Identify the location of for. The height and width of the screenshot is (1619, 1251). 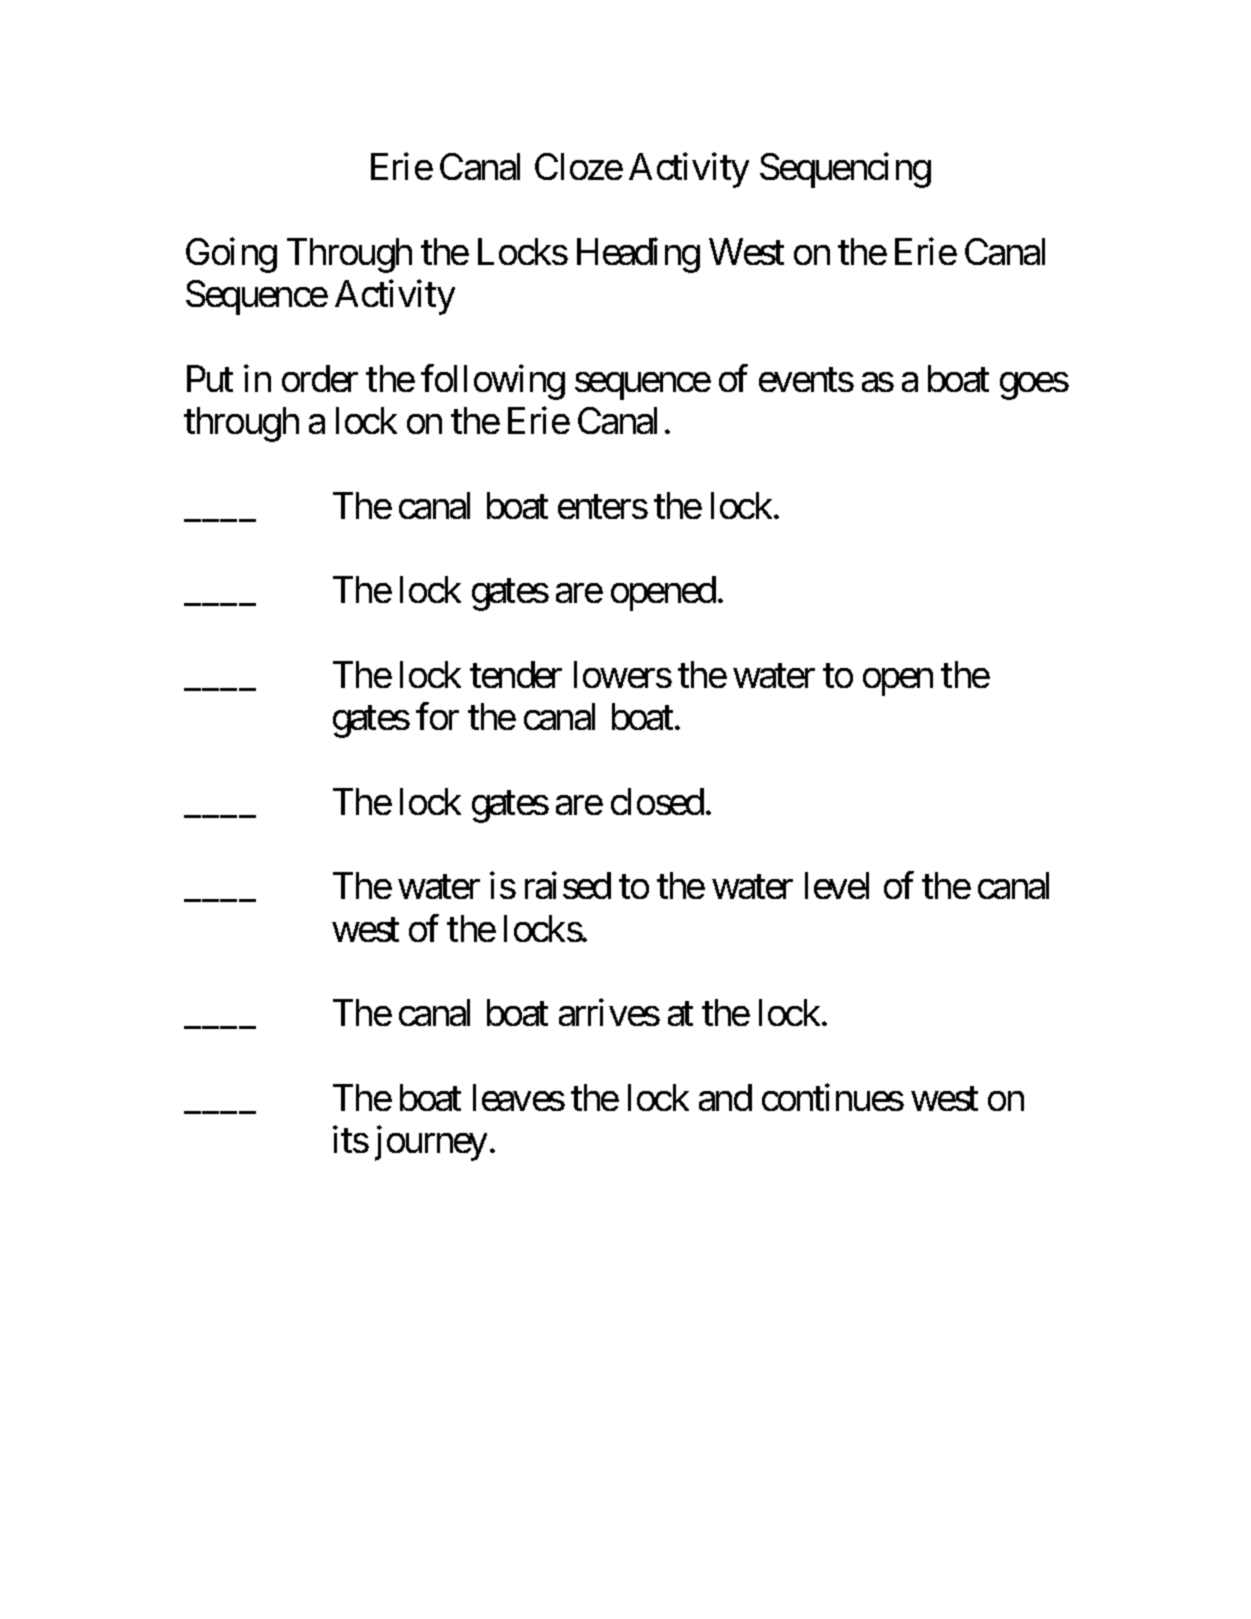
(437, 716).
